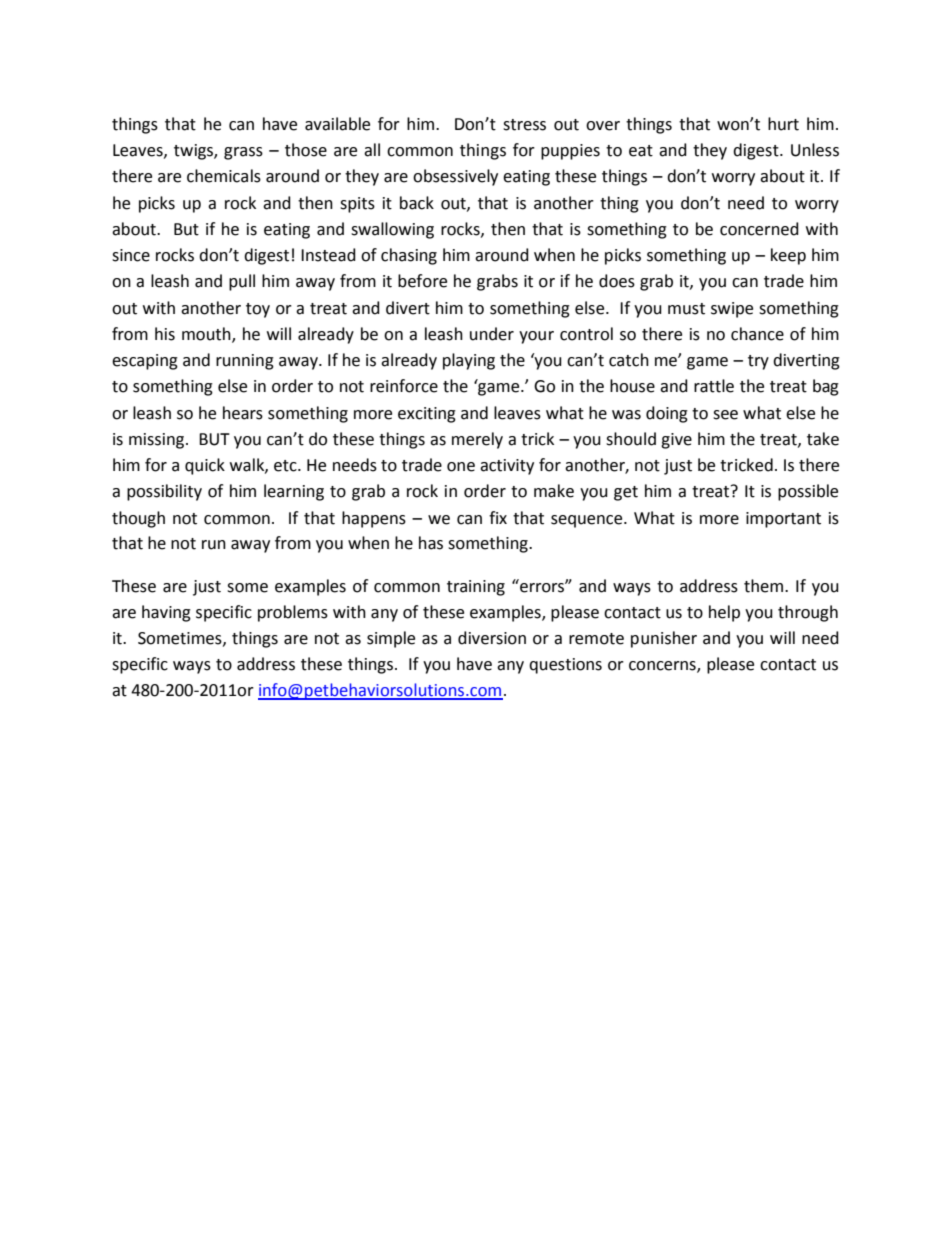 Image resolution: width=952 pixels, height=1233 pixels. Describe the element at coordinates (138, 519) in the document. I see `though` at that location.
